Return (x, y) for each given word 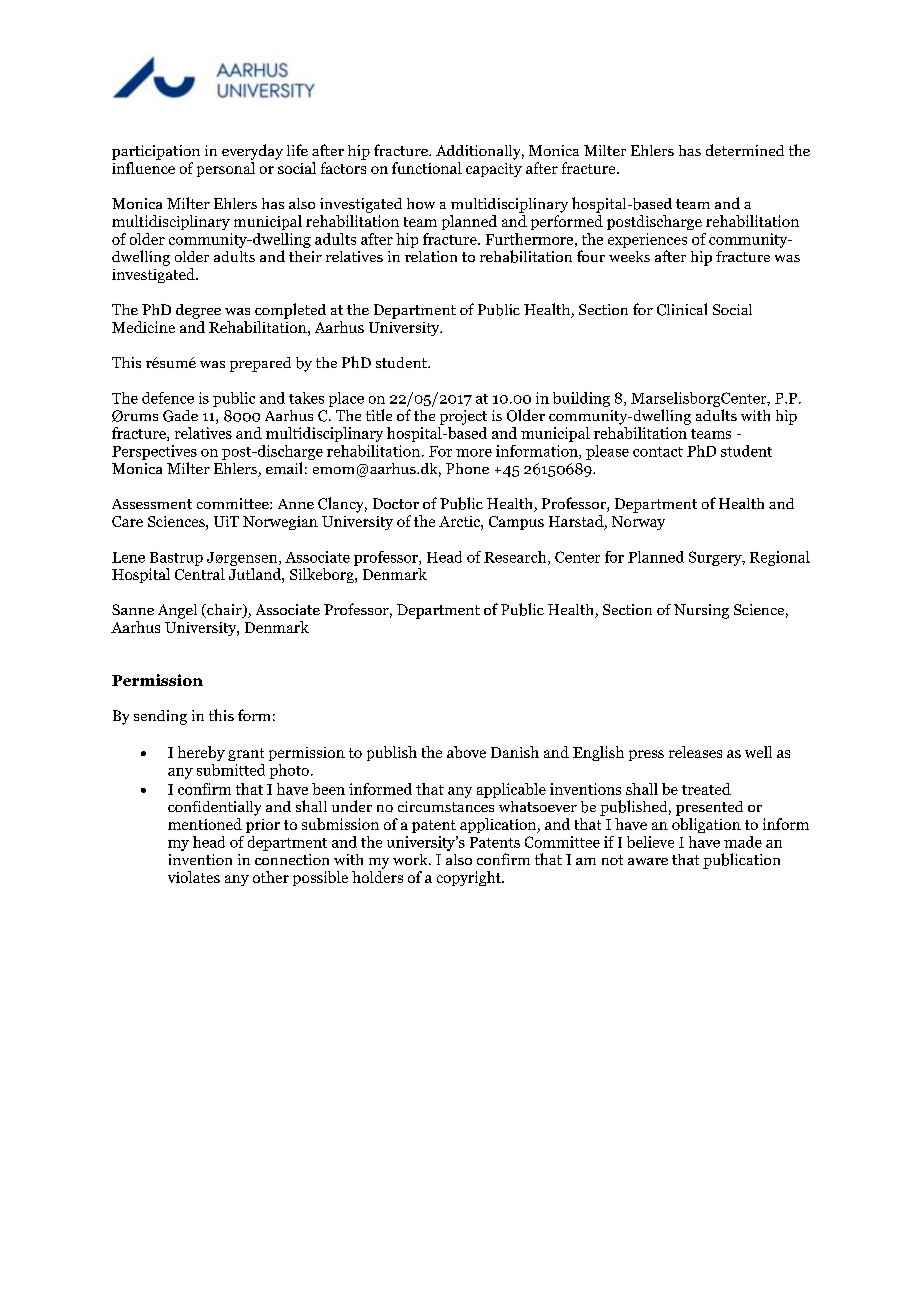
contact (658, 452)
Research (516, 558)
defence (168, 398)
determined (745, 150)
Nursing (701, 611)
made (743, 842)
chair (224, 611)
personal (226, 169)
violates (194, 877)
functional (427, 168)
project (463, 417)
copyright (470, 878)
